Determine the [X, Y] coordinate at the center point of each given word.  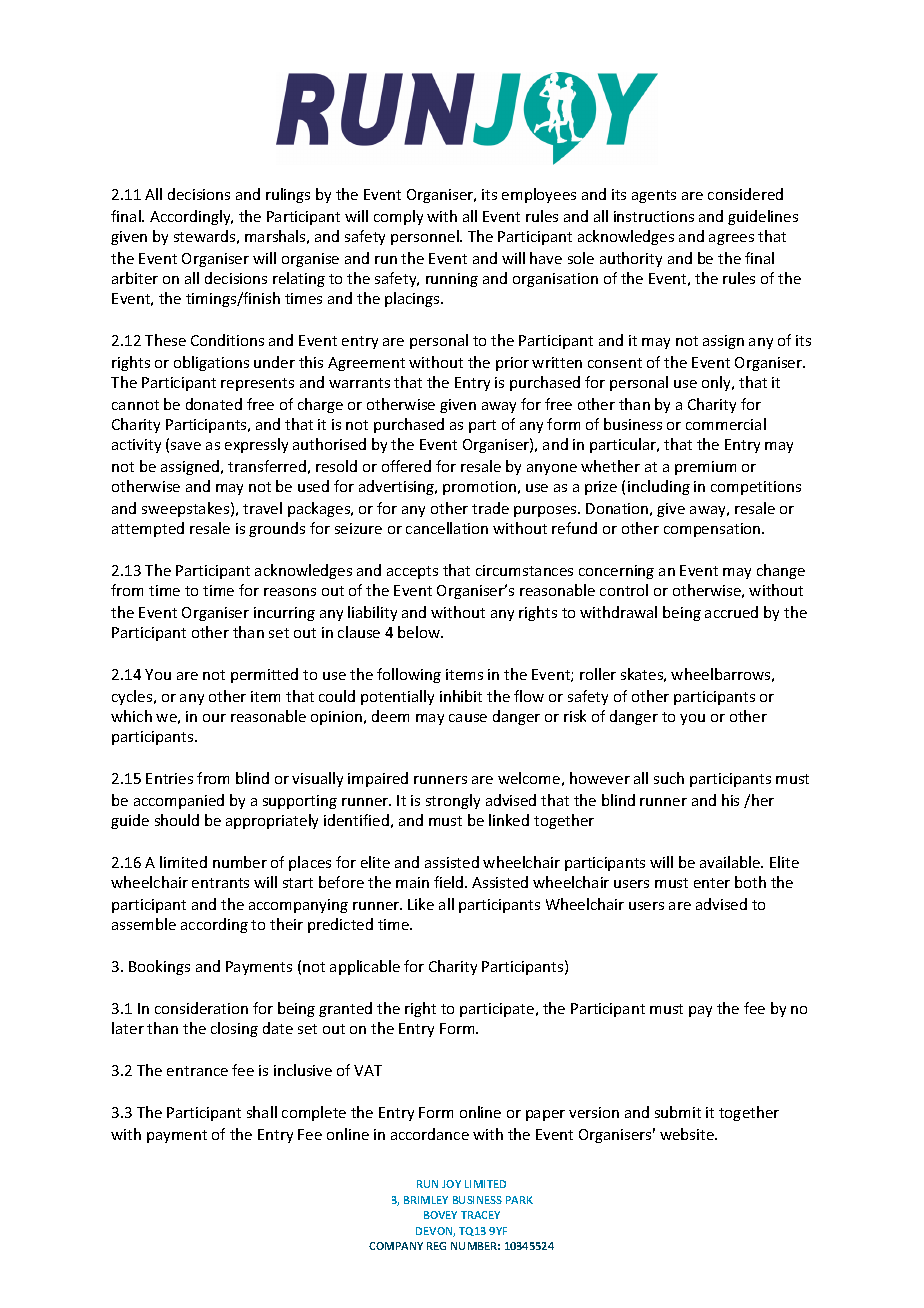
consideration [201, 1008]
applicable [365, 967]
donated [214, 404]
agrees [731, 239]
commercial [726, 424]
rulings [288, 195]
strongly [453, 801]
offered [406, 466]
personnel [426, 237]
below [420, 632]
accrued [731, 612]
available [731, 862]
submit [678, 1112]
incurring [284, 614]
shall [262, 1112]
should [177, 820]
